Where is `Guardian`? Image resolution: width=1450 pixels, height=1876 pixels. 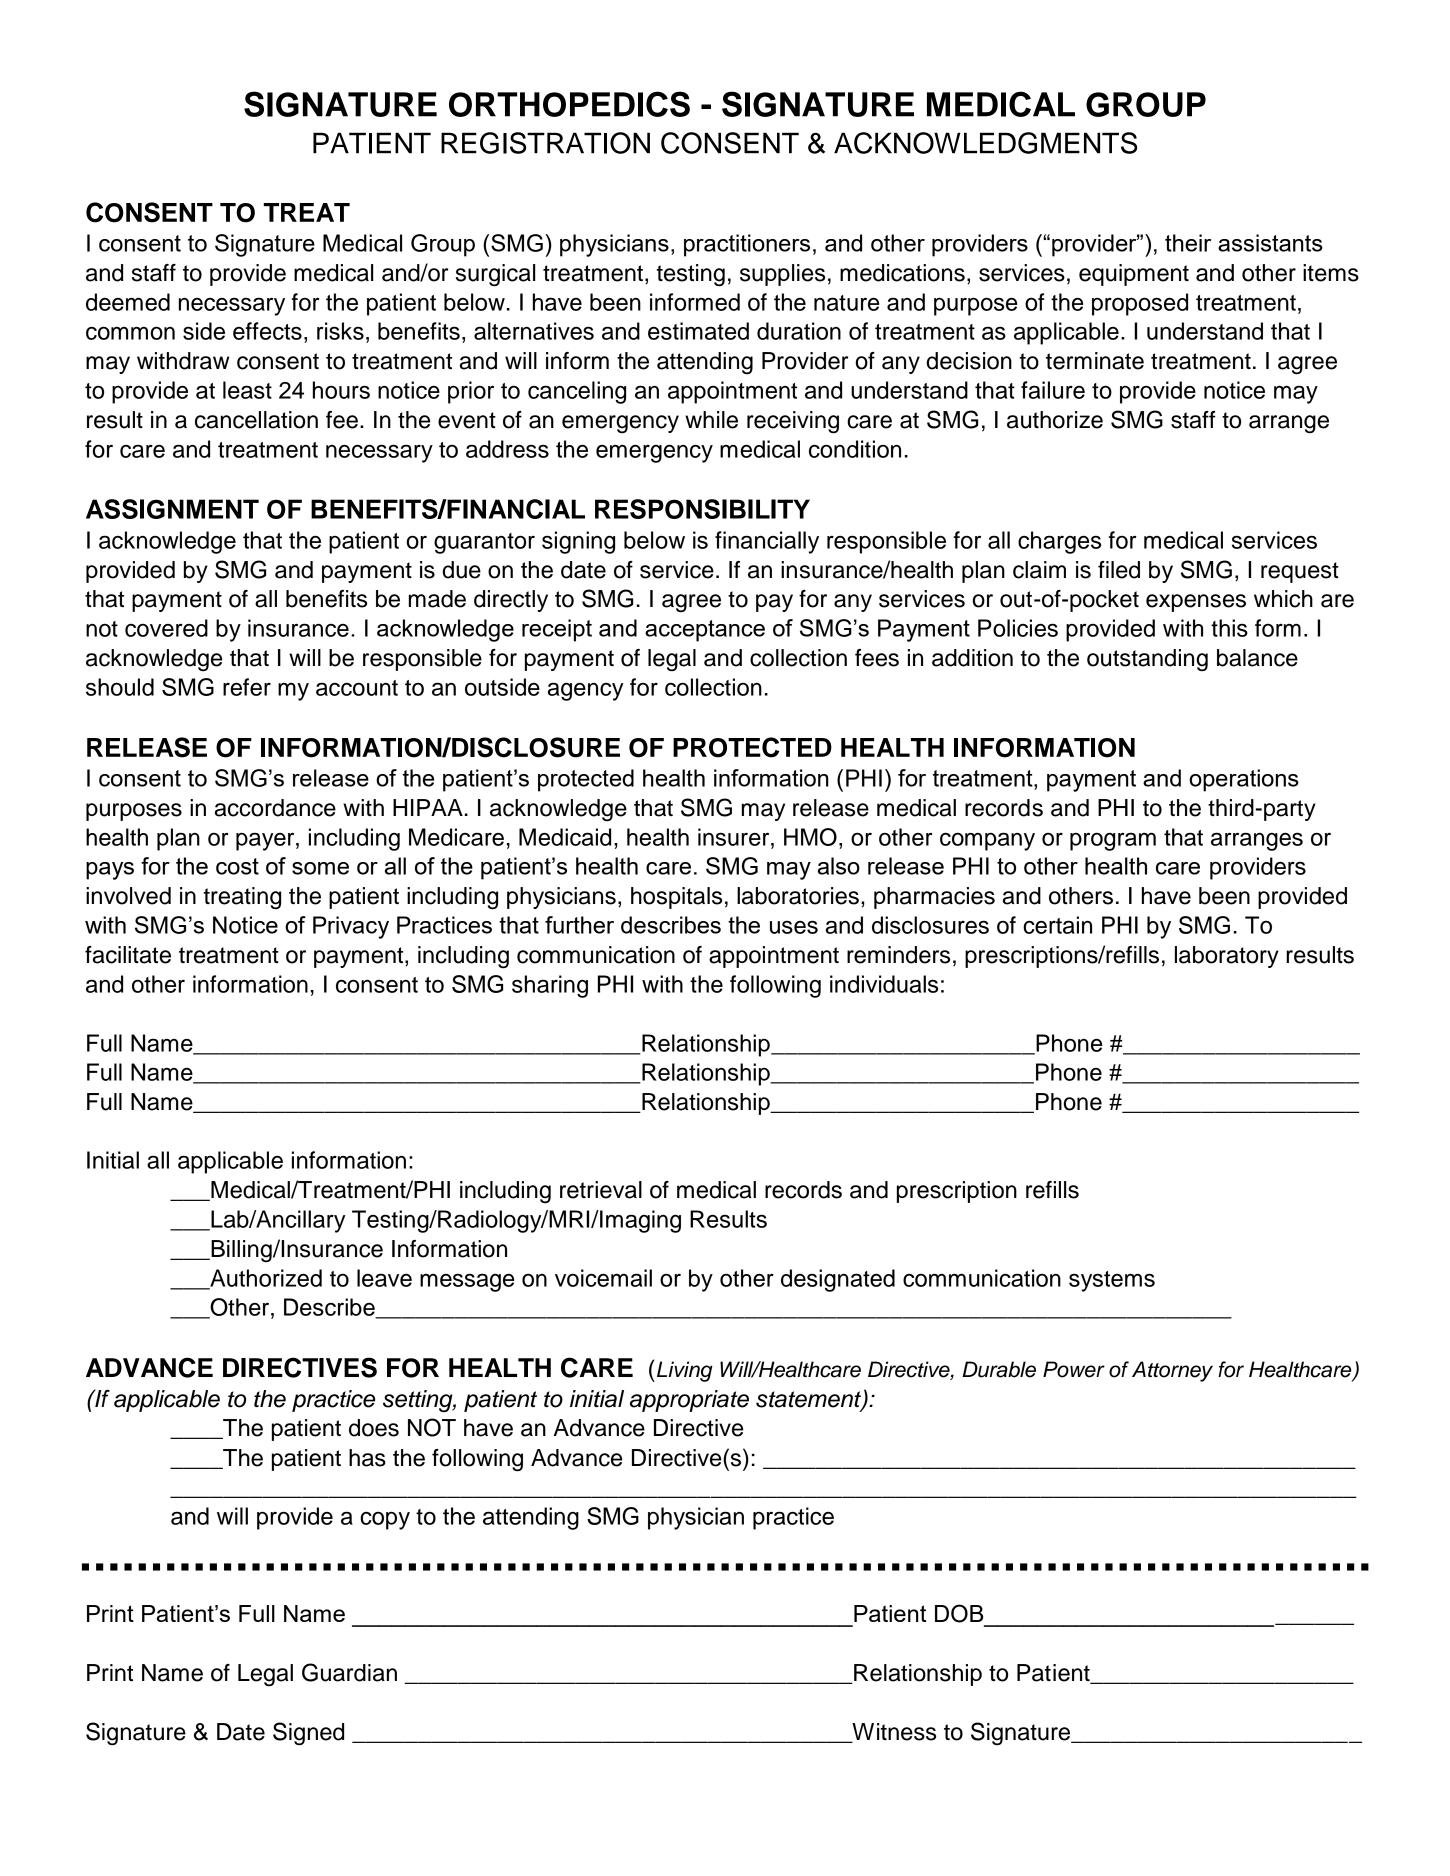
Guardian is located at coordinates (349, 1672).
